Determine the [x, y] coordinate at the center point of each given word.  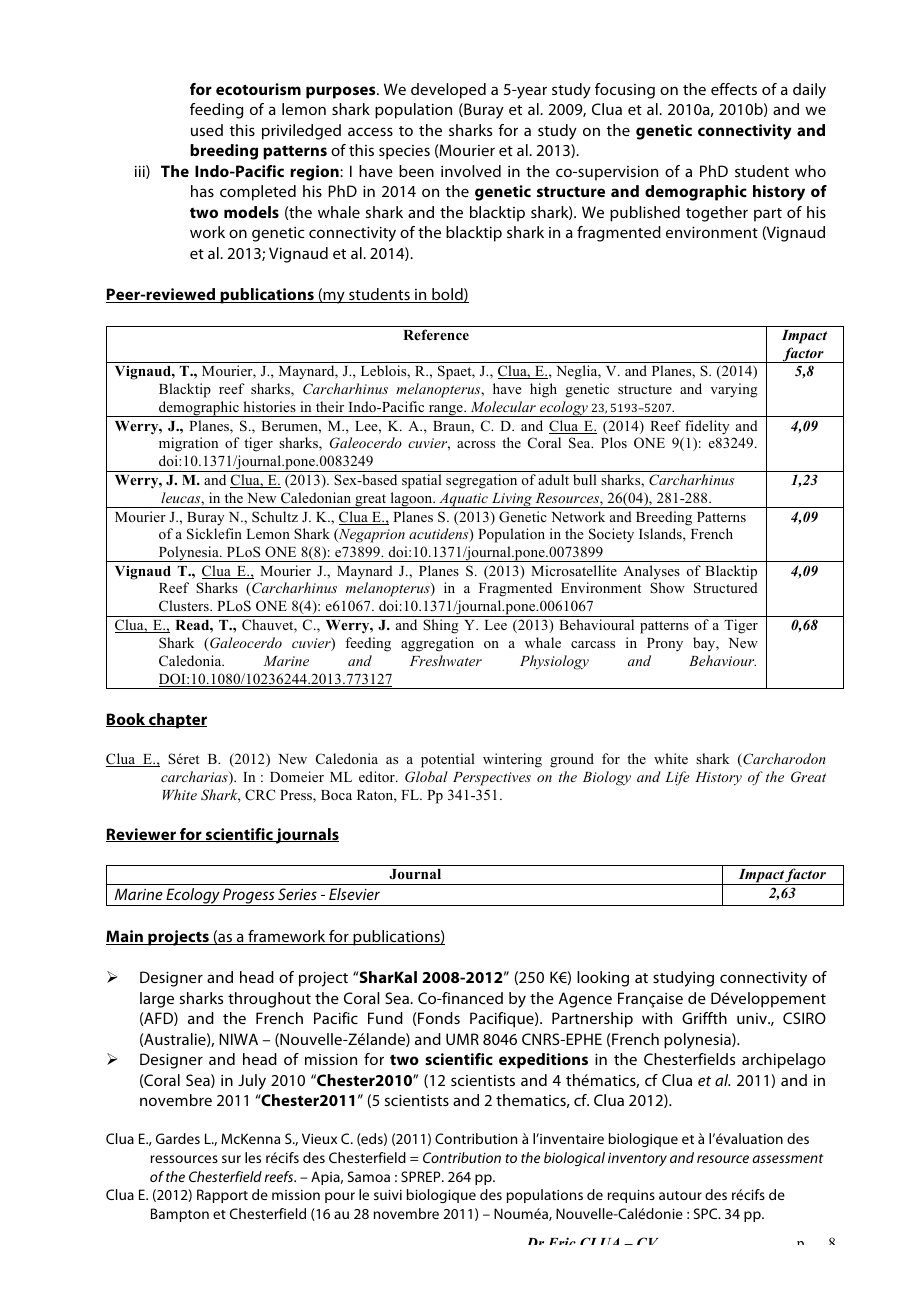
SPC [707, 1213]
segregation [481, 481]
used [207, 130]
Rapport [222, 1196]
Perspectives [492, 779]
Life [677, 778]
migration [188, 444]
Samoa [369, 1176]
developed [448, 91]
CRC [260, 795]
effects [734, 89]
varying [734, 390]
